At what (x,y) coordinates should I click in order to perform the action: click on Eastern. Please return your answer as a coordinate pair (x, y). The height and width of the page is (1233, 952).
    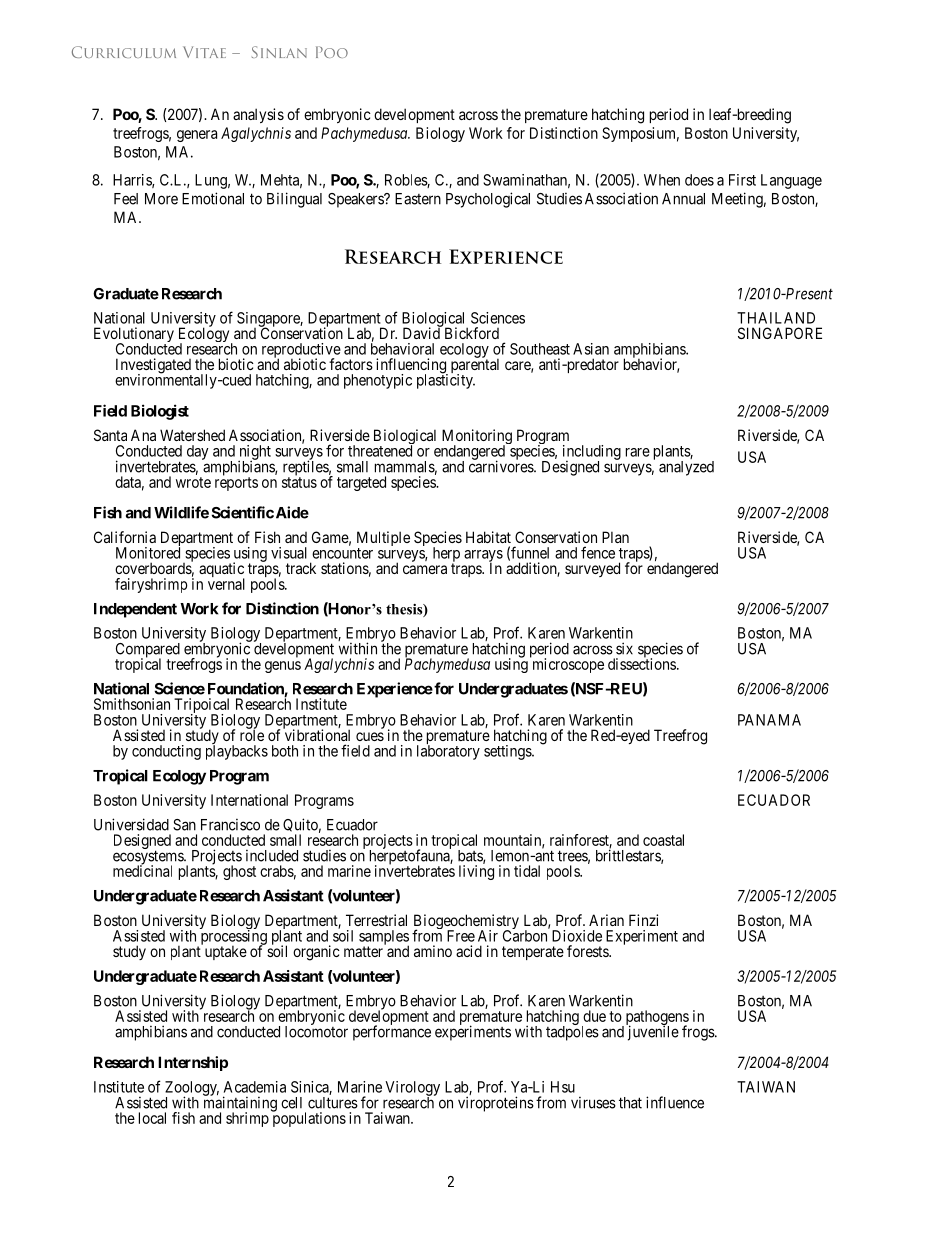
    Looking at the image, I should click on (418, 199).
